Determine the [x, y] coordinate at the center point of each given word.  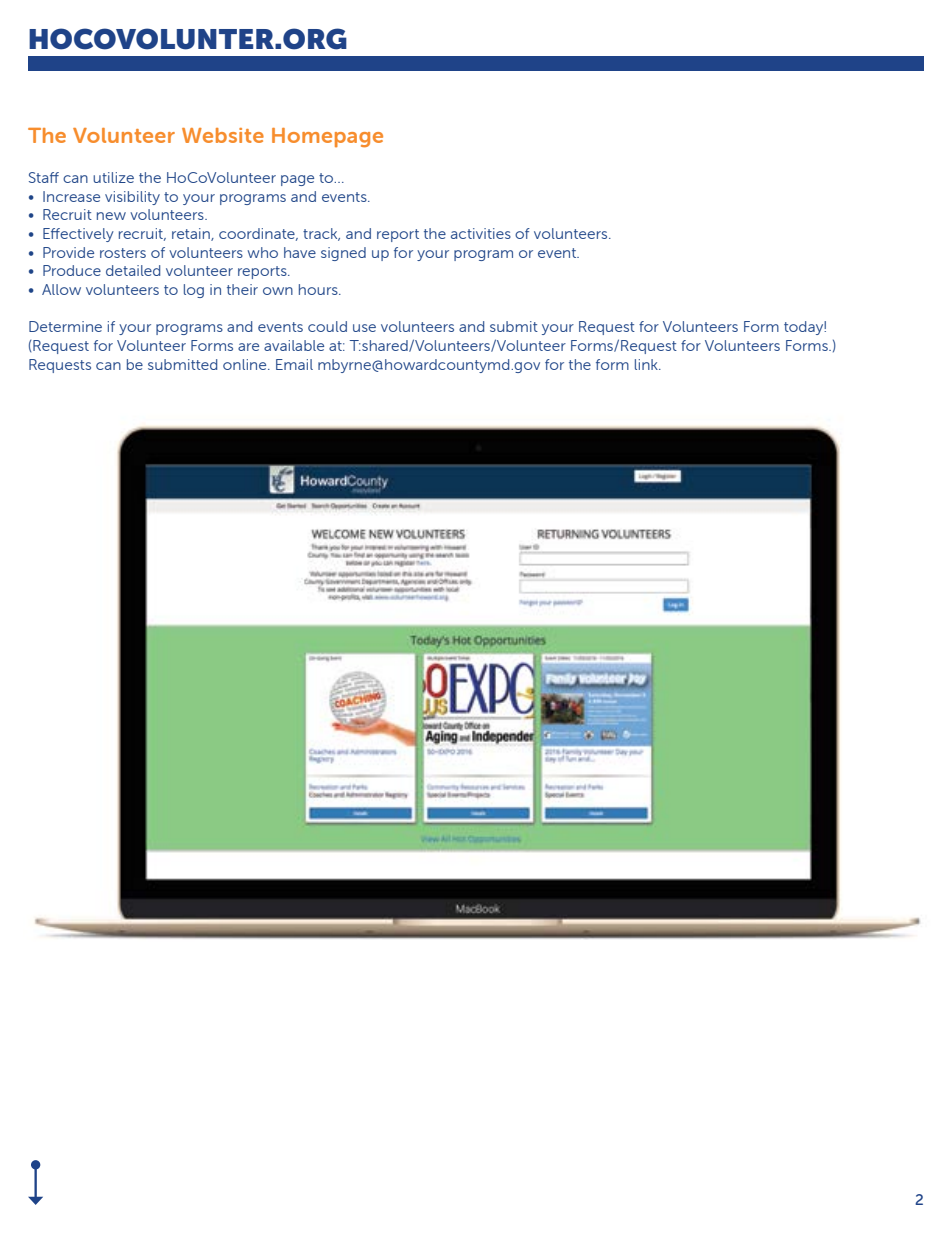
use [364, 328]
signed [343, 254]
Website [223, 135]
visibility [132, 198]
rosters [123, 253]
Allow [61, 289]
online [246, 364]
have [300, 252]
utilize [113, 177]
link [647, 364]
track [321, 234]
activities [481, 233]
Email [294, 364]
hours [319, 289]
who [263, 252]
